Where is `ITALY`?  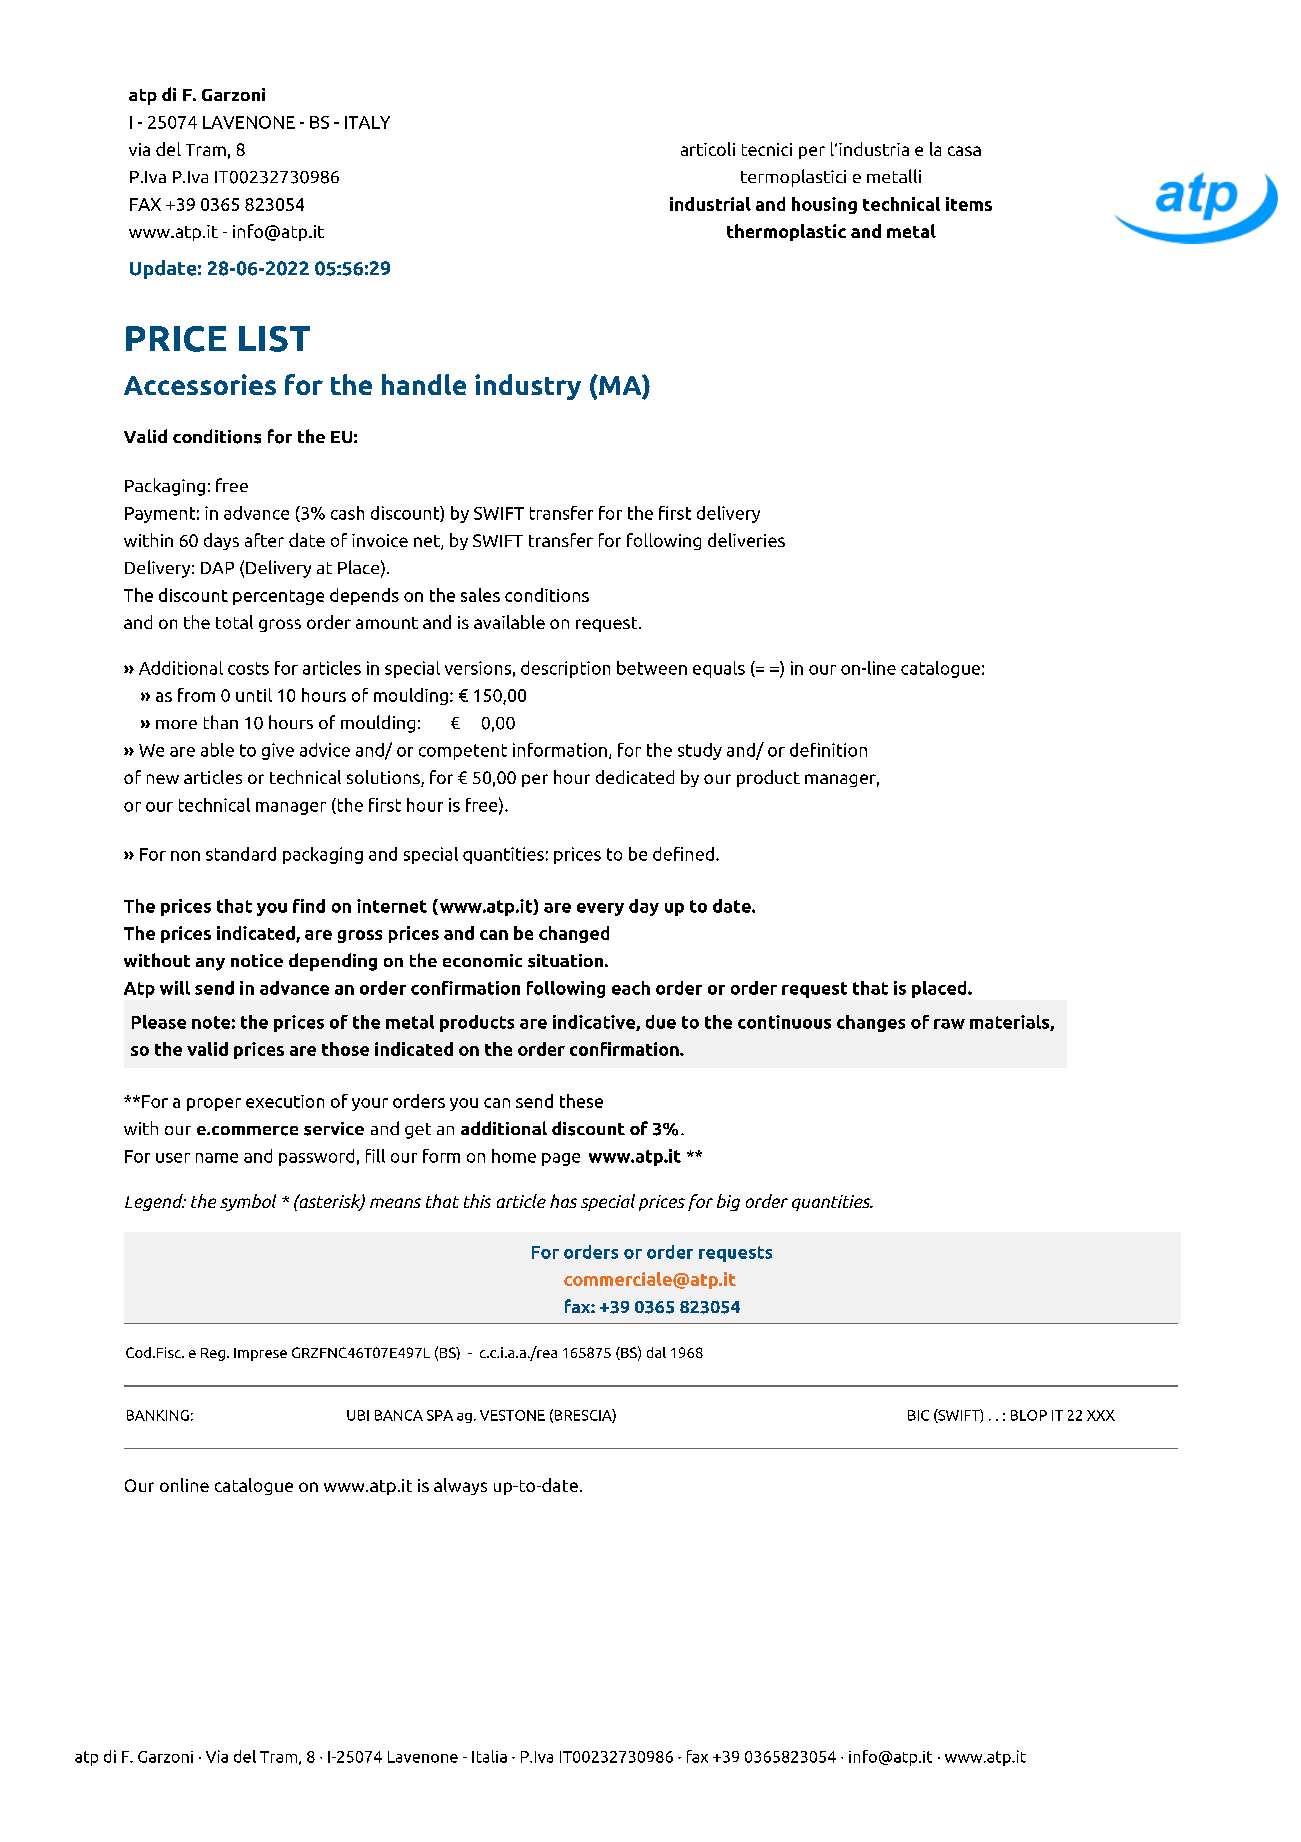
ITALY is located at coordinates (367, 122).
